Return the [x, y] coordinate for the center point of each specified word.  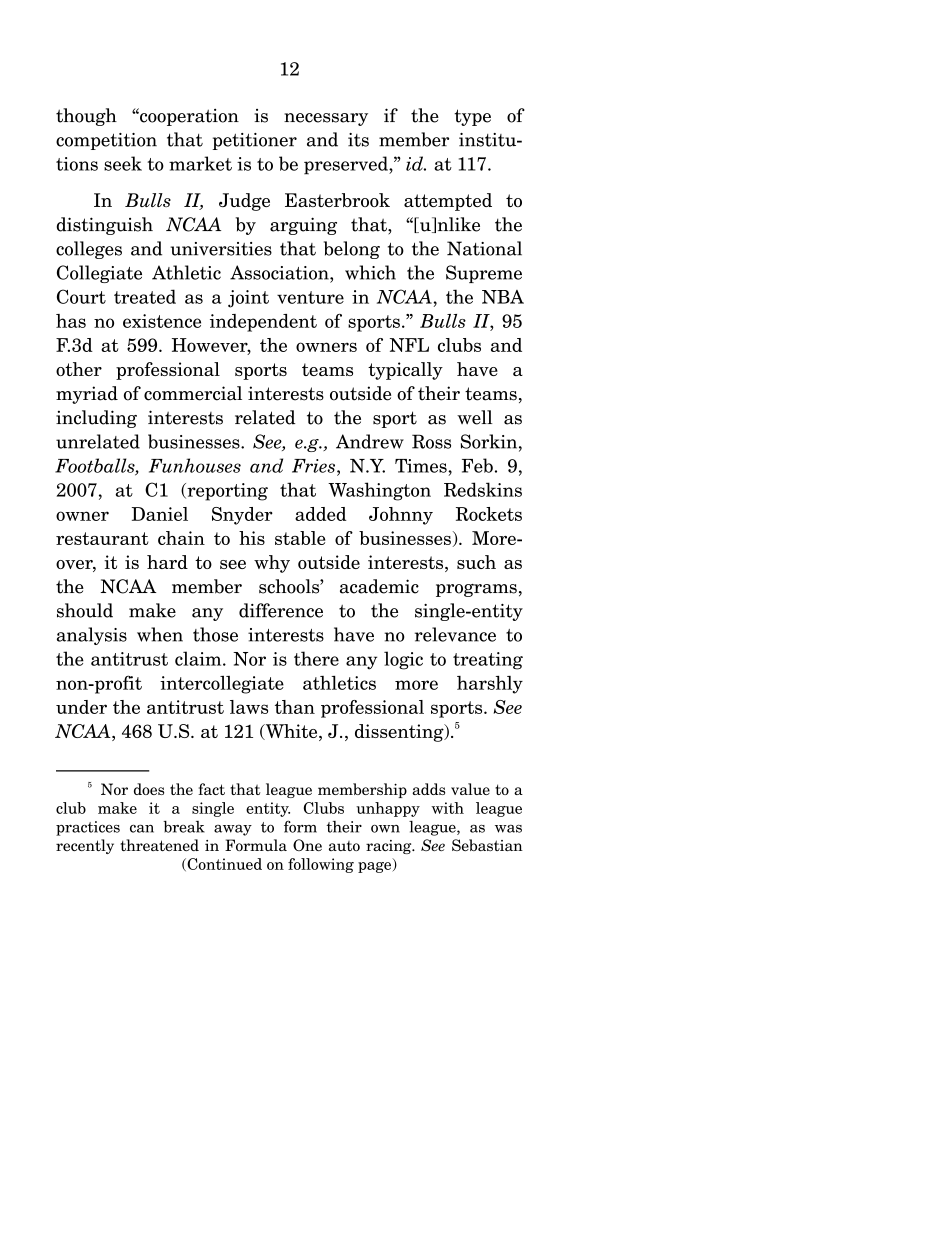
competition [106, 141]
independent [263, 323]
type [472, 117]
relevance [455, 634]
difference [281, 610]
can [142, 828]
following [321, 865]
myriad [87, 395]
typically [405, 371]
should [85, 610]
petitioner [255, 141]
